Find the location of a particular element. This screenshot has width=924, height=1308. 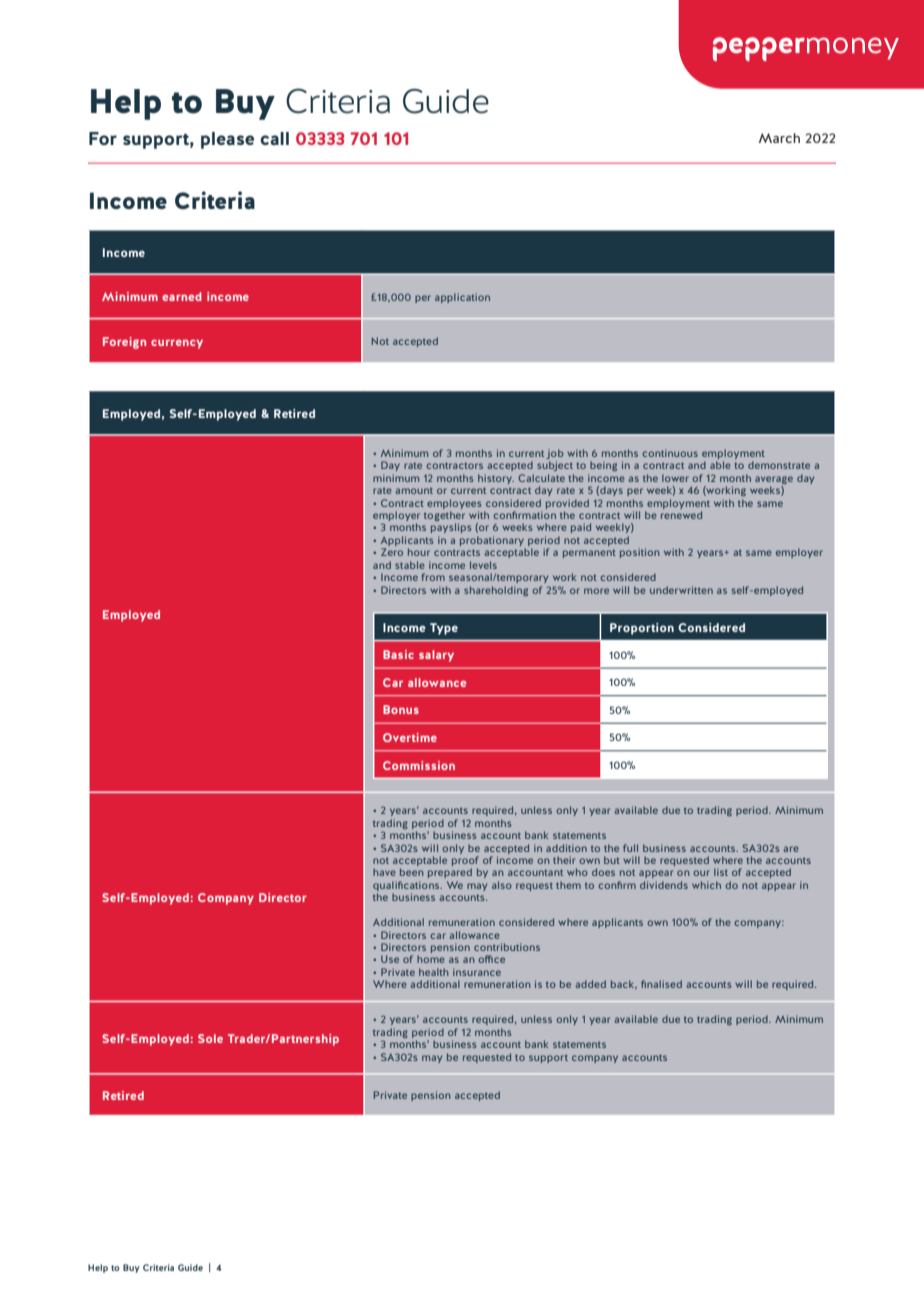

finalised is located at coordinates (661, 984).
